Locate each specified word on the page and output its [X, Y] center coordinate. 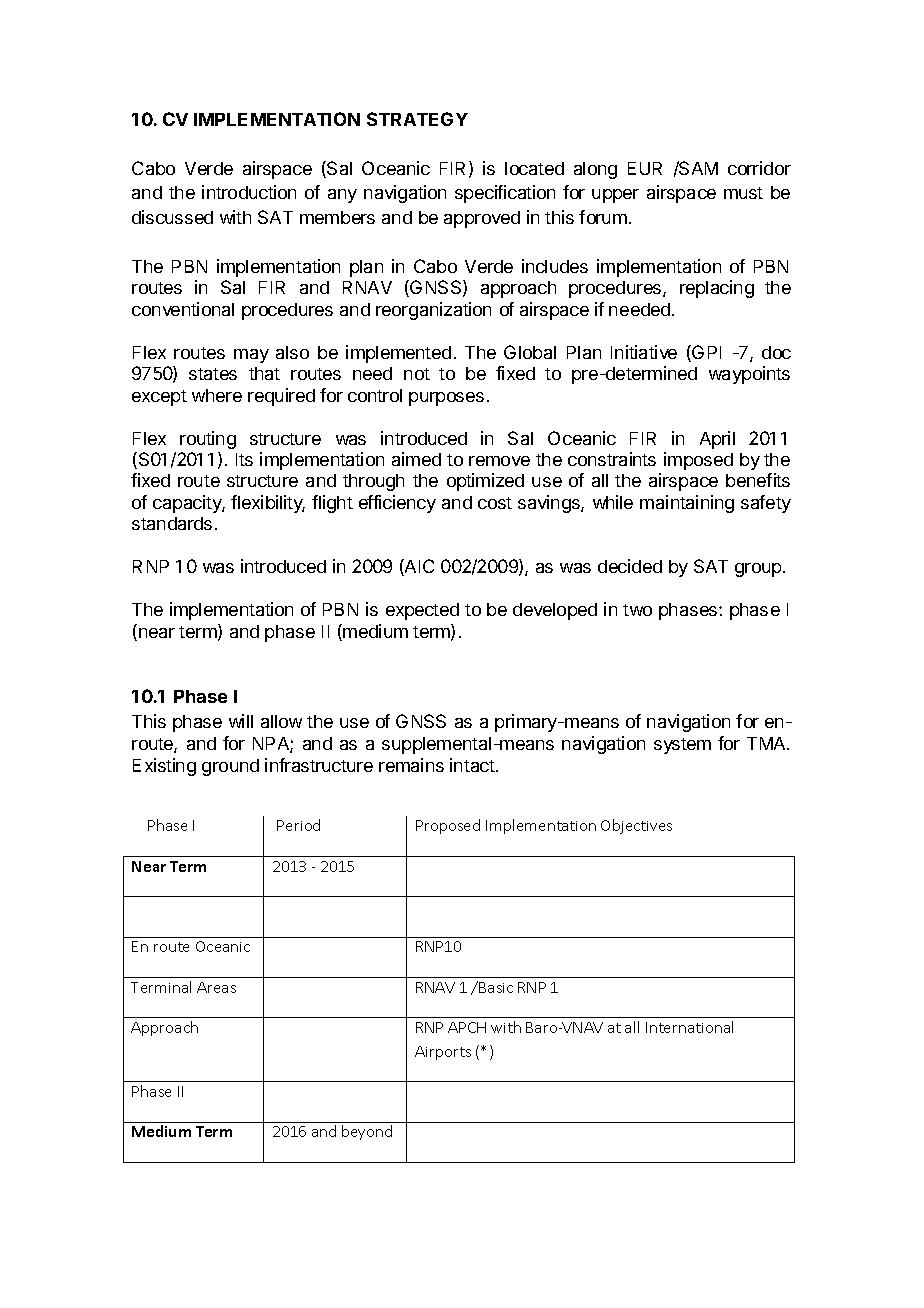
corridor [759, 168]
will [241, 721]
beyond [367, 1132]
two [637, 610]
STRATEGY [417, 119]
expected [422, 611]
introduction [249, 192]
